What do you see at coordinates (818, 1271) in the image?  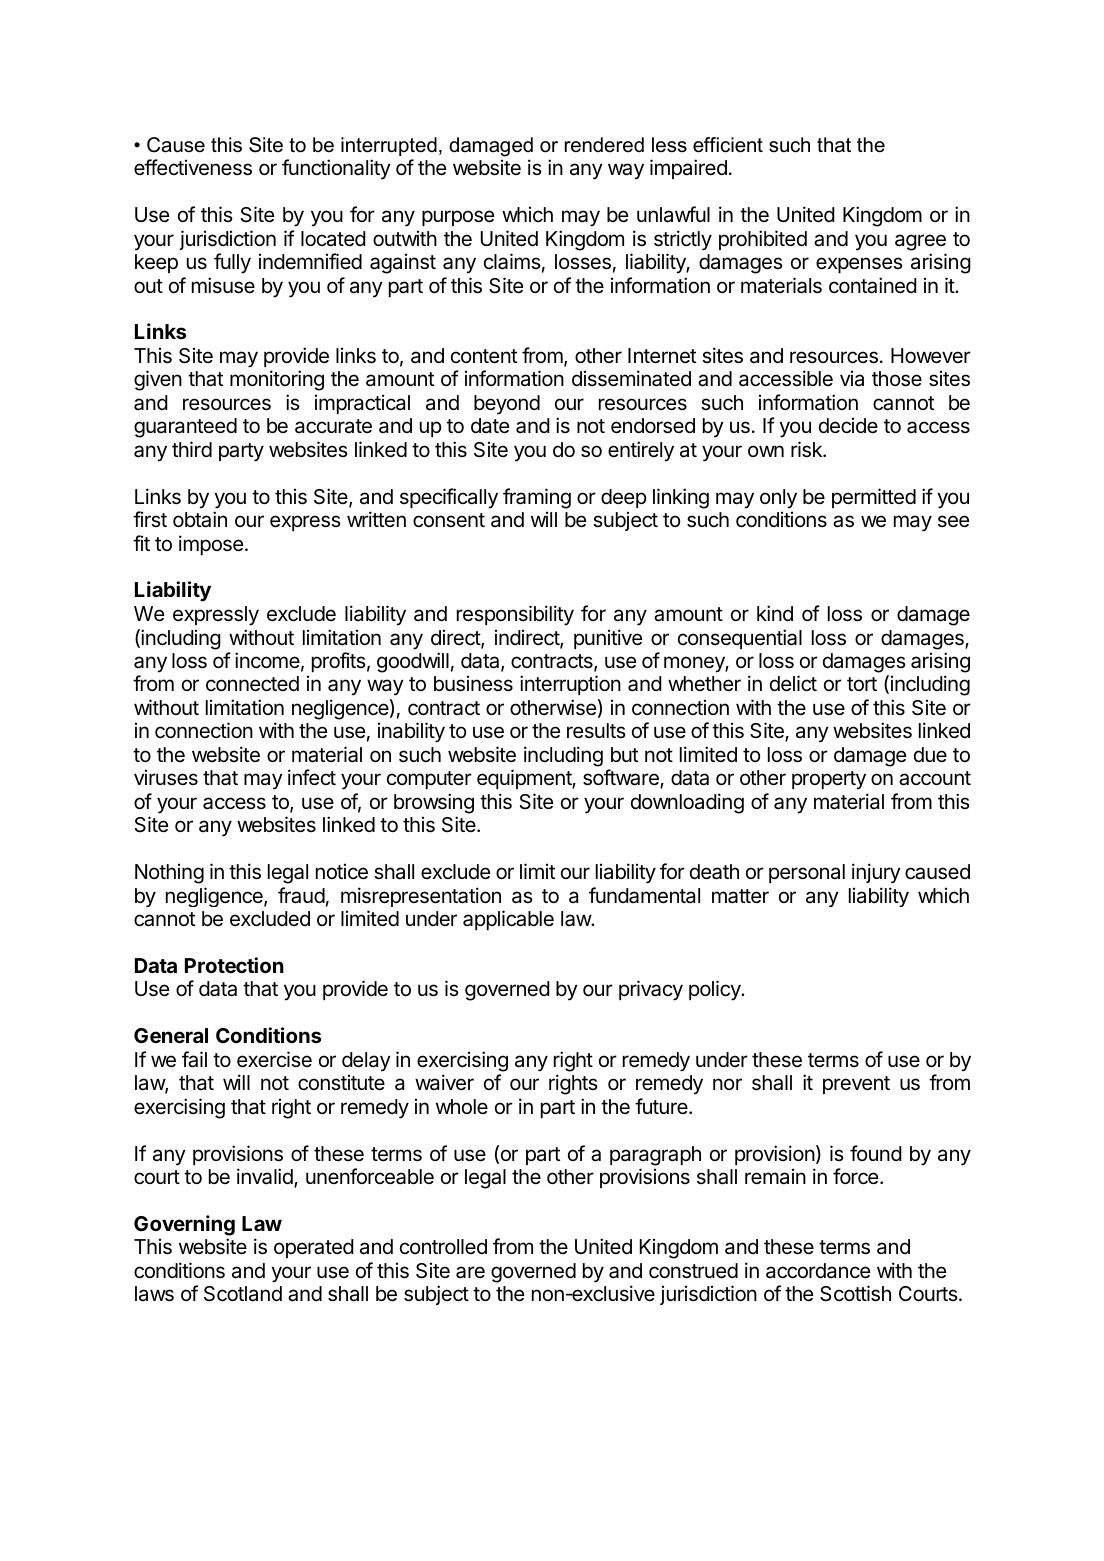 I see `accordance` at bounding box center [818, 1271].
